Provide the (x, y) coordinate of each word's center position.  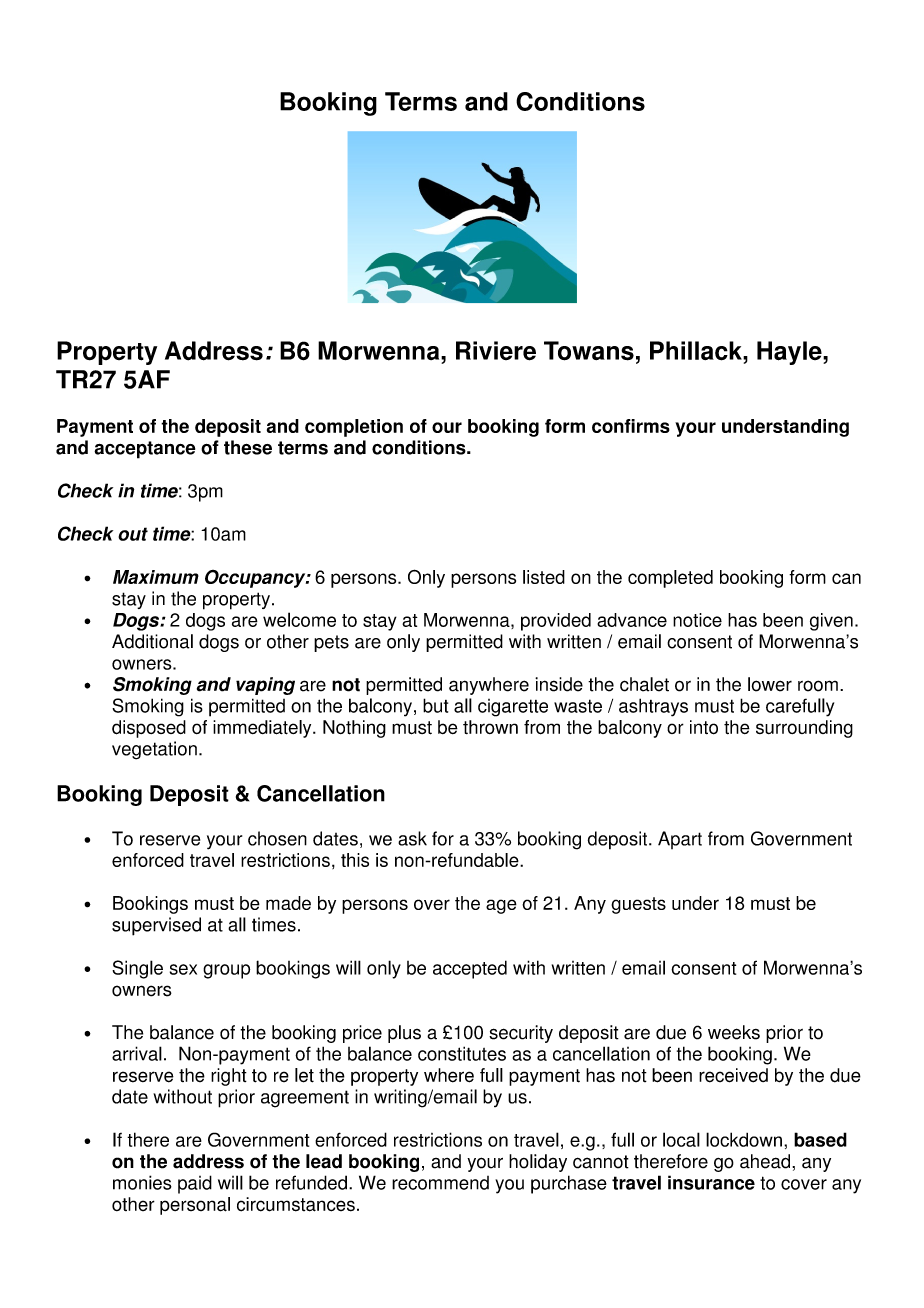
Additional (152, 641)
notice (697, 620)
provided (556, 622)
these (248, 447)
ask (412, 838)
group (226, 971)
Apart (680, 840)
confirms (631, 426)
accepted (470, 969)
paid (195, 1184)
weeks (734, 1032)
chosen (277, 838)
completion (354, 428)
